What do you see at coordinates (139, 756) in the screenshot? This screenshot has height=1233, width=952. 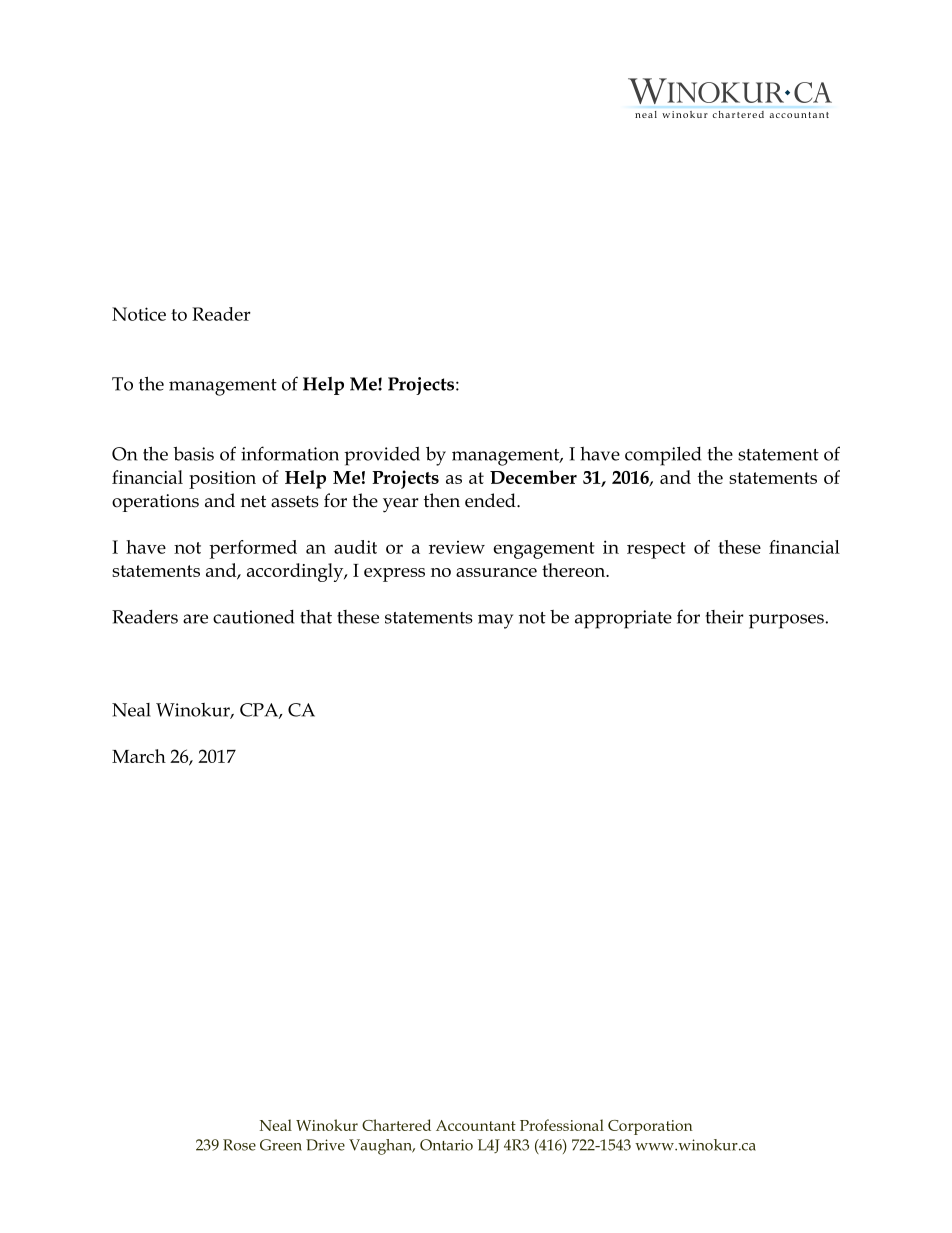 I see `March` at bounding box center [139, 756].
